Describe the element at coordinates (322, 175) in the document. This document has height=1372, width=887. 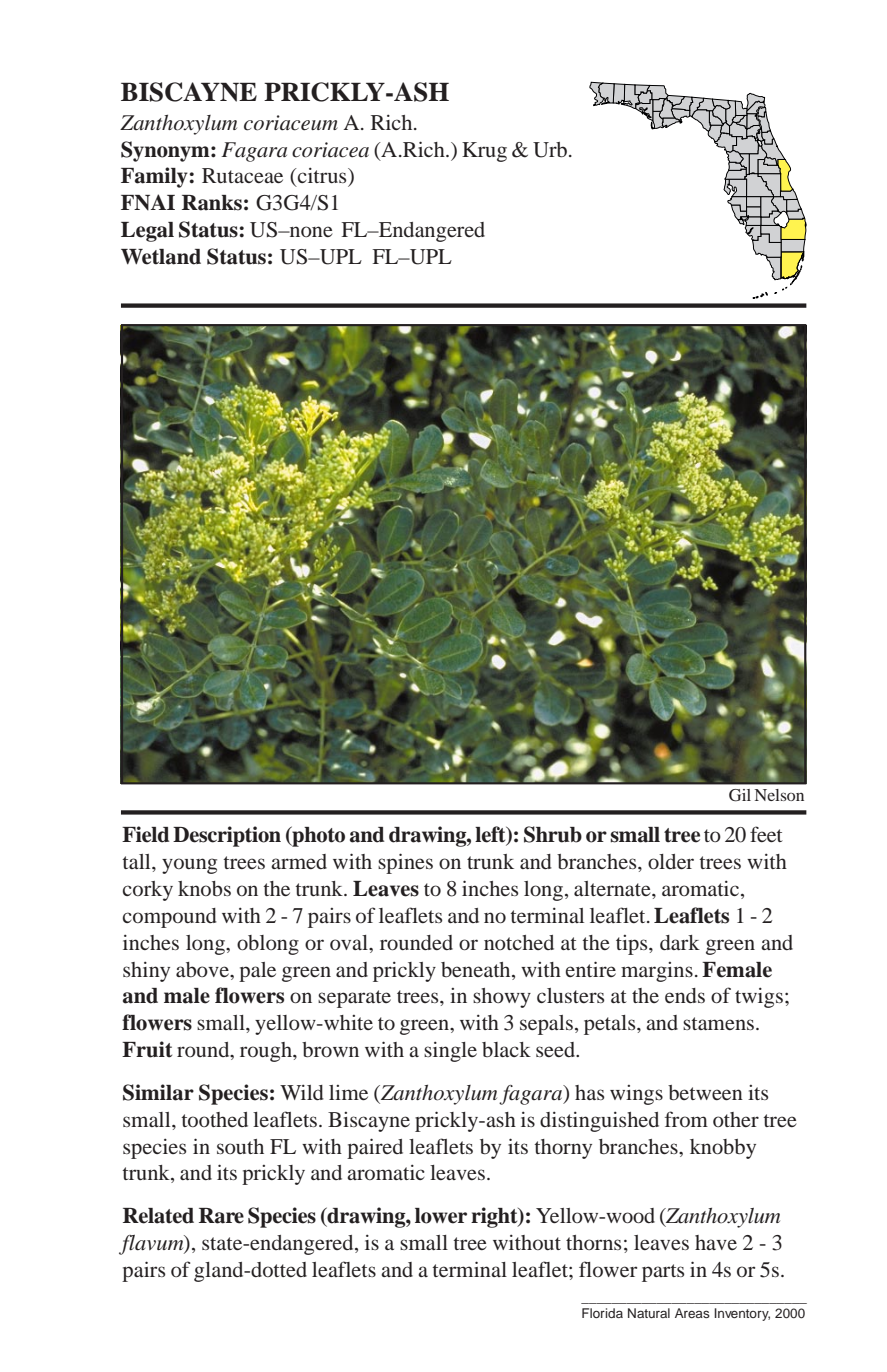
I see `citrus` at that location.
